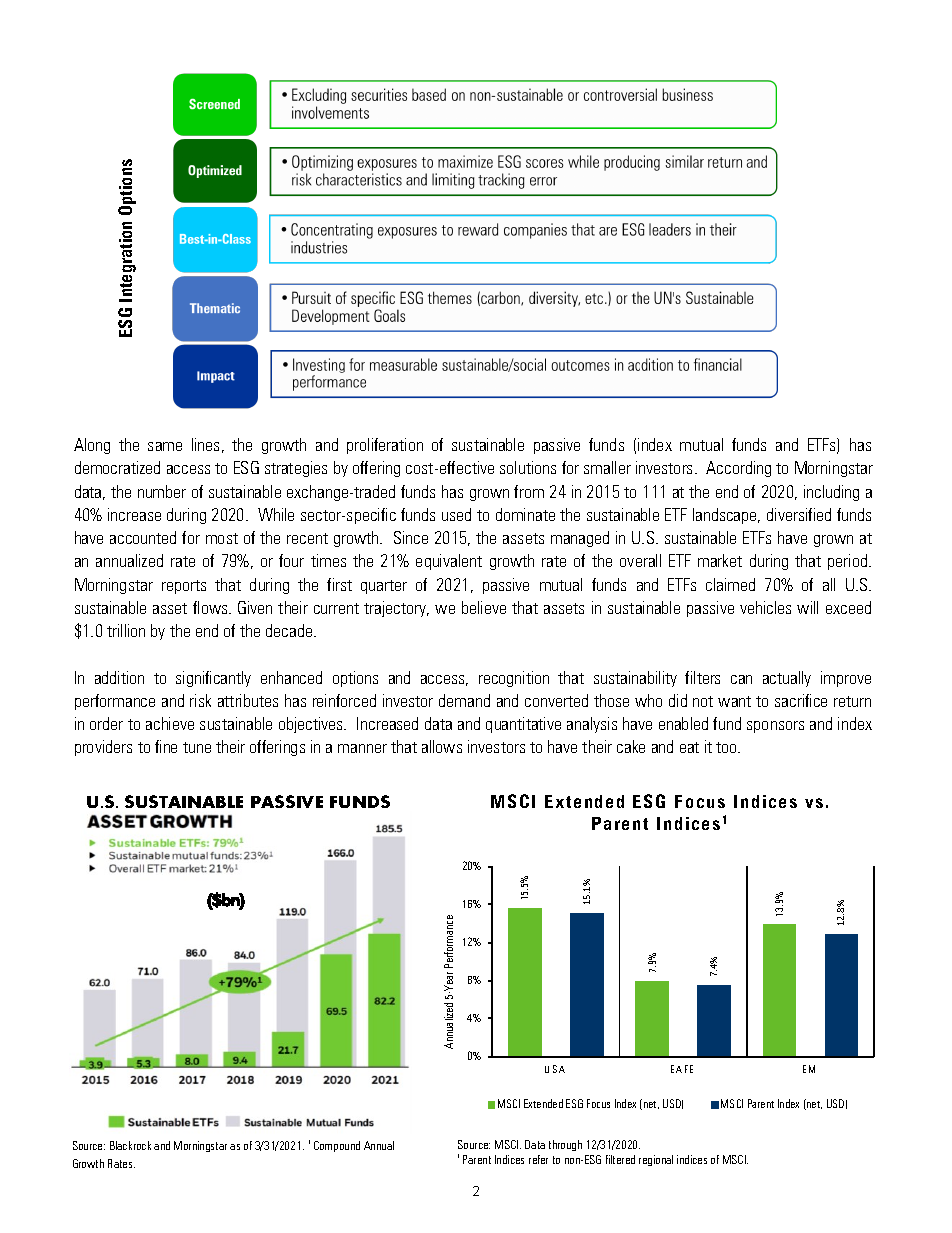 This screenshot has width=952, height=1233. Describe the element at coordinates (656, 1160) in the screenshot. I see `regional` at that location.
